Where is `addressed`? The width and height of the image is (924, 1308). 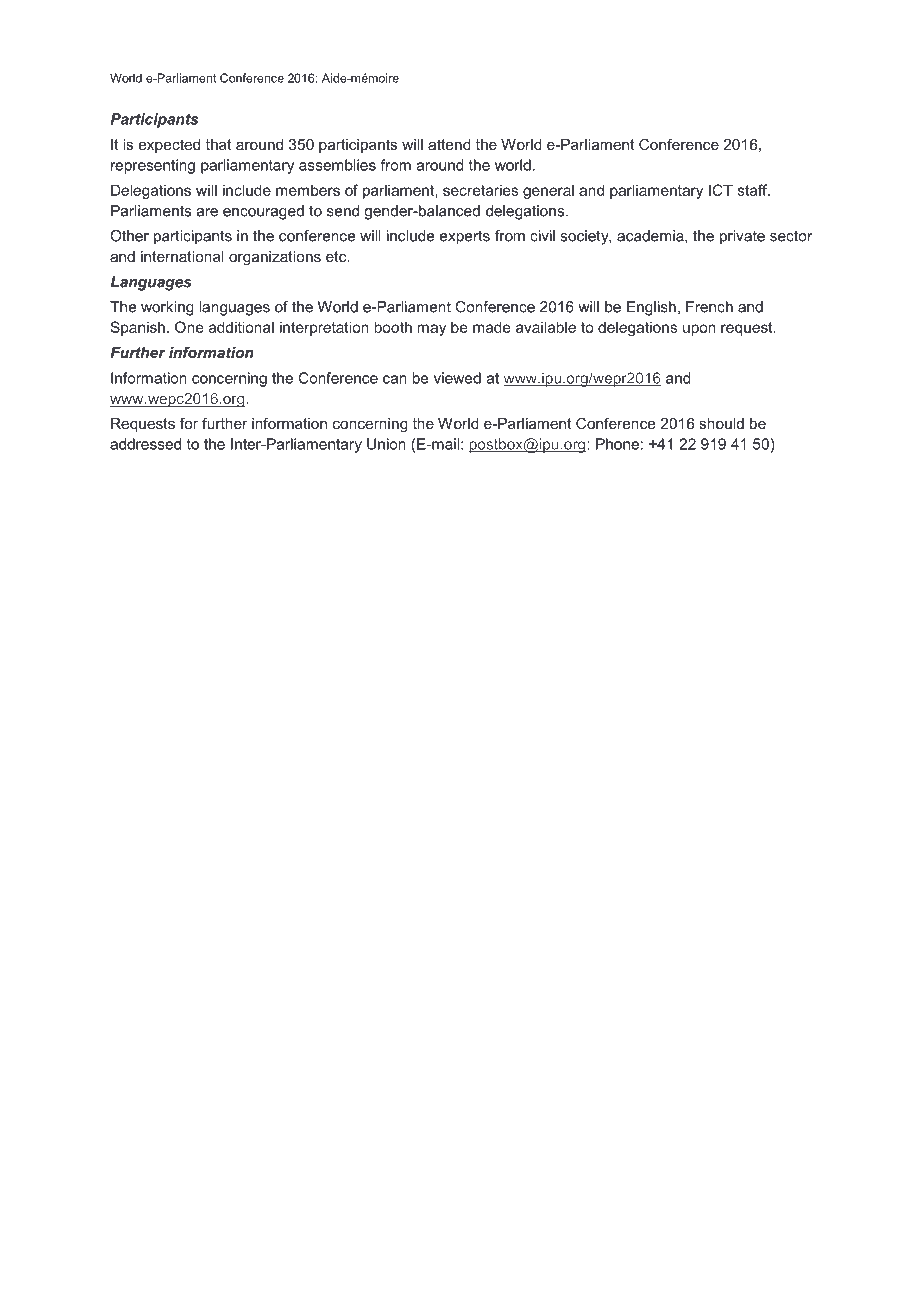 addressed is located at coordinates (145, 444).
